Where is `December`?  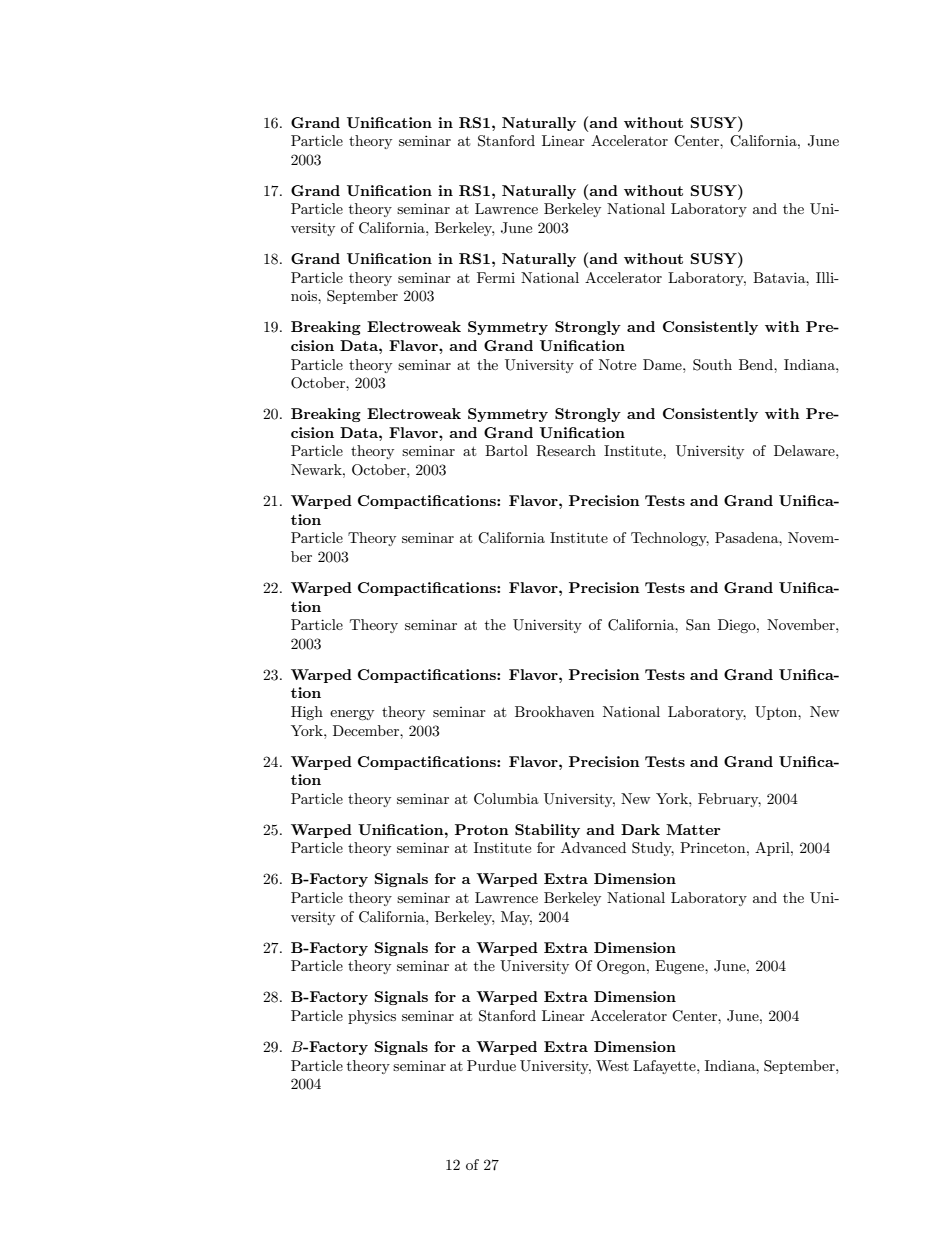
December is located at coordinates (367, 730).
